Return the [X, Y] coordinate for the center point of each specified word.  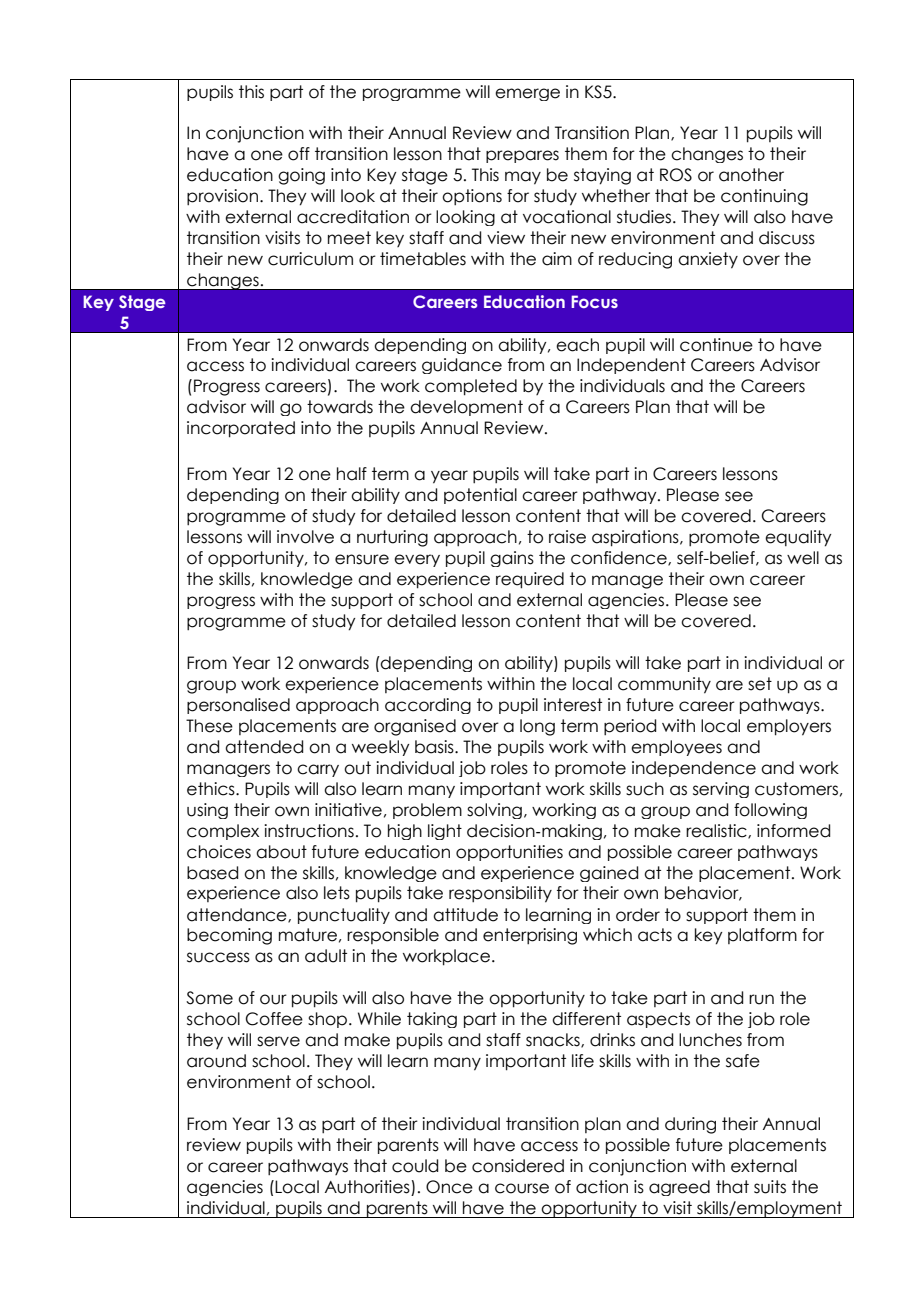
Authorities [368, 1188]
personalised [238, 706]
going [301, 176]
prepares [522, 156]
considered [518, 1166]
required [530, 580]
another [751, 175]
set [760, 684]
